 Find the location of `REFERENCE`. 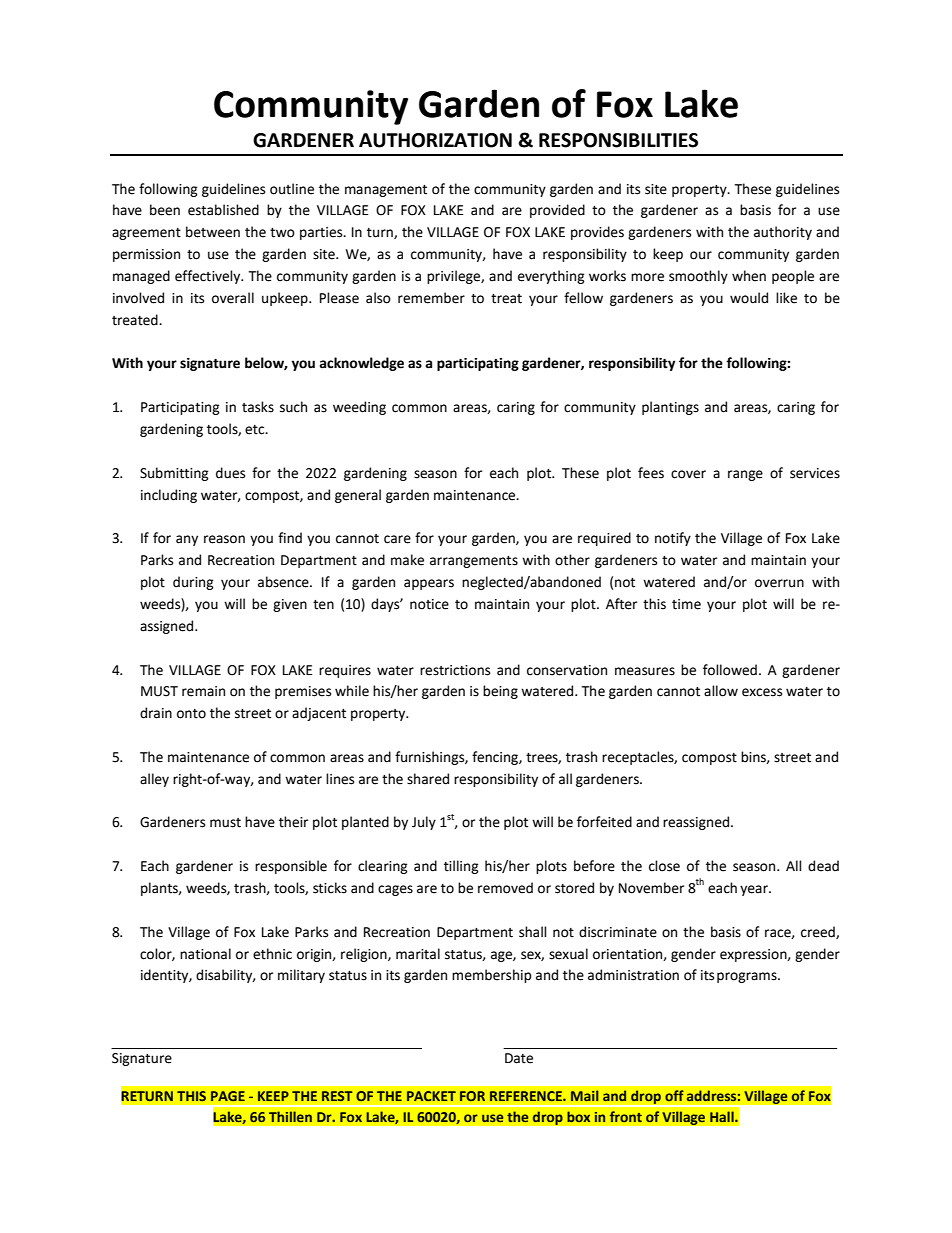

REFERENCE is located at coordinates (527, 1096).
